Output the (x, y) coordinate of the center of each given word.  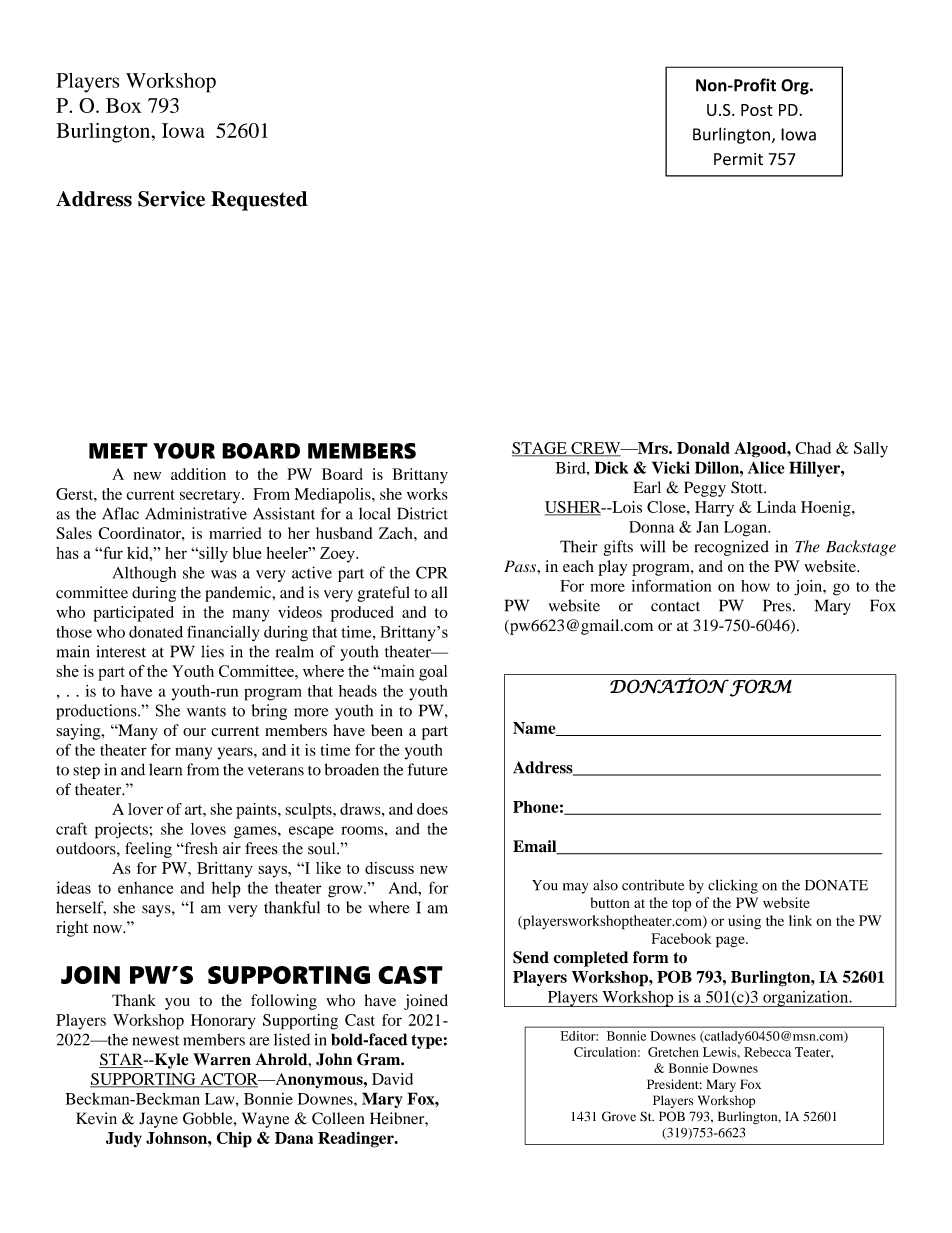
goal (433, 673)
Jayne (158, 1120)
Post (757, 110)
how (755, 586)
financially (223, 633)
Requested (259, 201)
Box (124, 105)
